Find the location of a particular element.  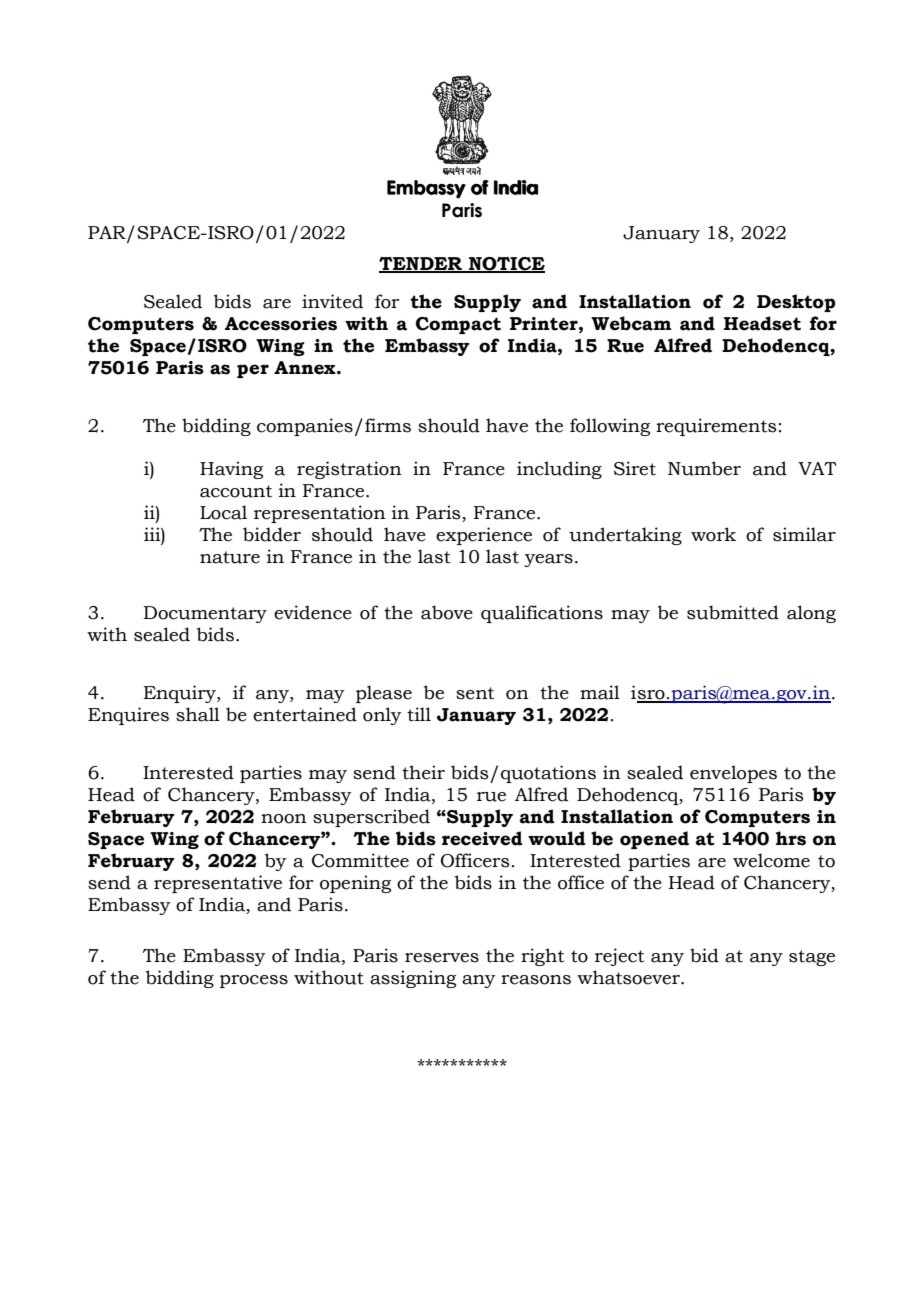

process is located at coordinates (254, 981).
